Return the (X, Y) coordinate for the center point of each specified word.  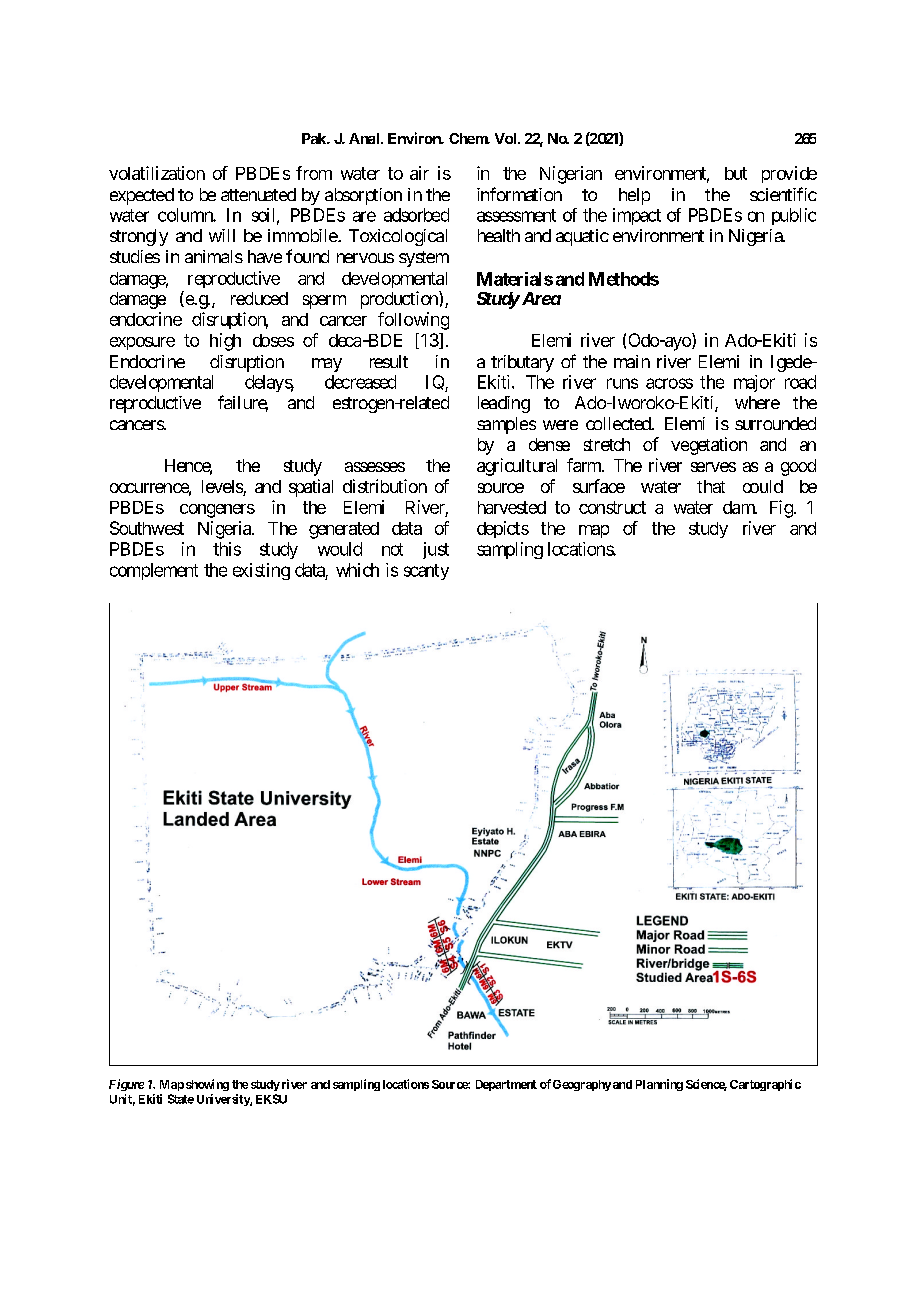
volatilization (157, 173)
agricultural (517, 467)
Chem (469, 138)
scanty (426, 572)
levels (223, 488)
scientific (783, 194)
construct (612, 507)
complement (154, 571)
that (711, 486)
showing (207, 1085)
